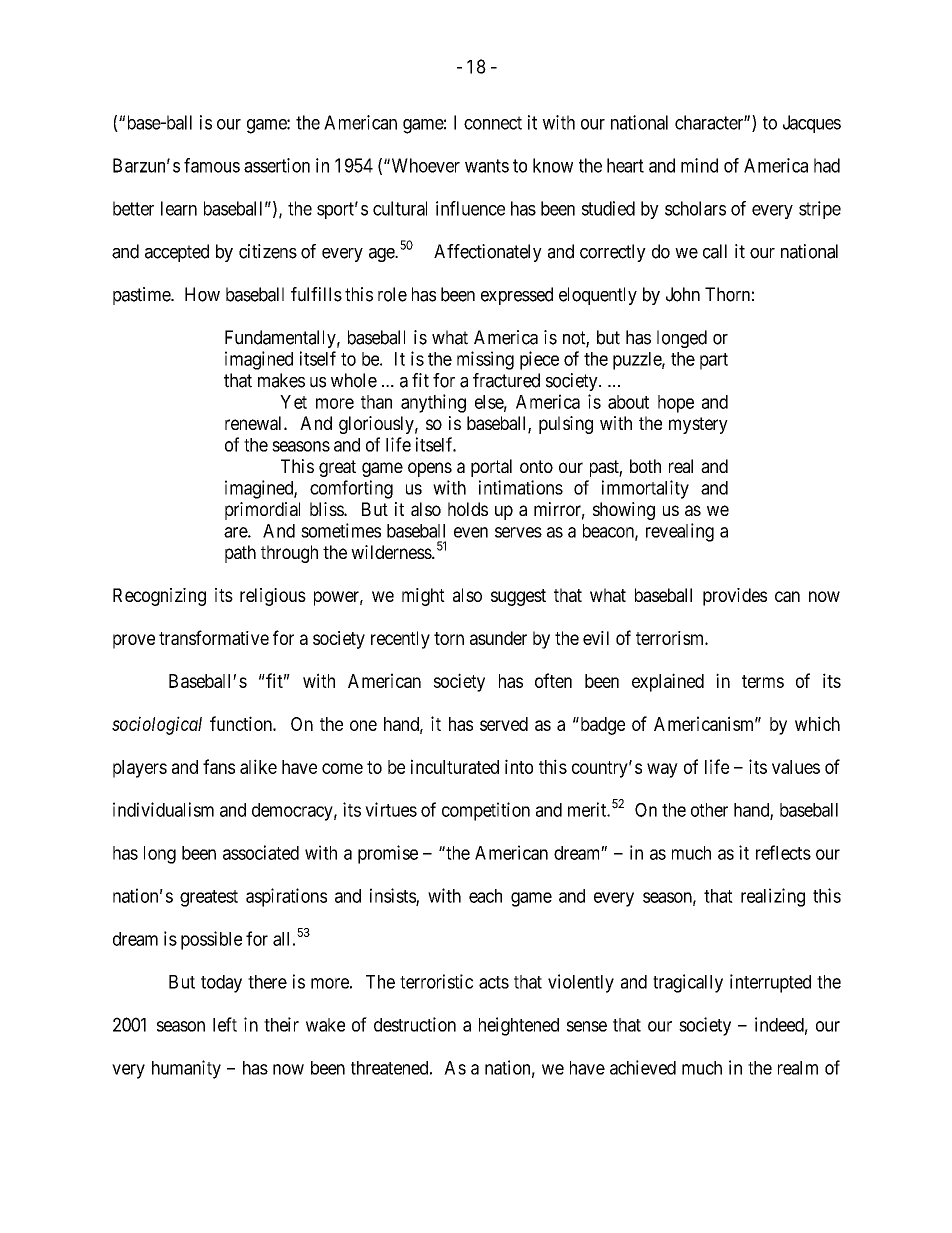  I want to click on served, so click(504, 724).
